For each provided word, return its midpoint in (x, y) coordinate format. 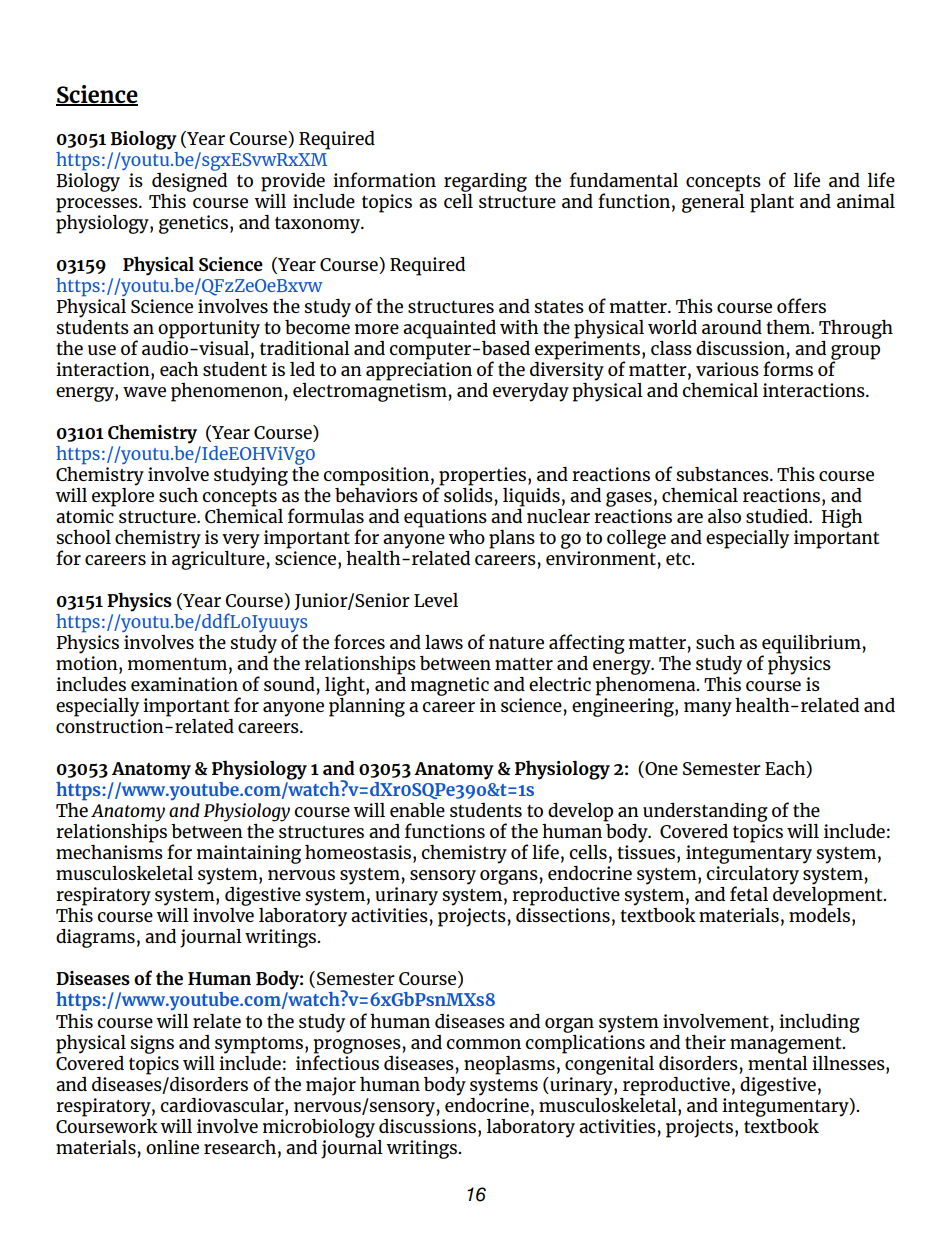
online (172, 1147)
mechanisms (109, 851)
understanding (705, 812)
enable (417, 810)
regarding (485, 182)
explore (123, 496)
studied (778, 516)
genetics (195, 224)
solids (468, 493)
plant (772, 203)
